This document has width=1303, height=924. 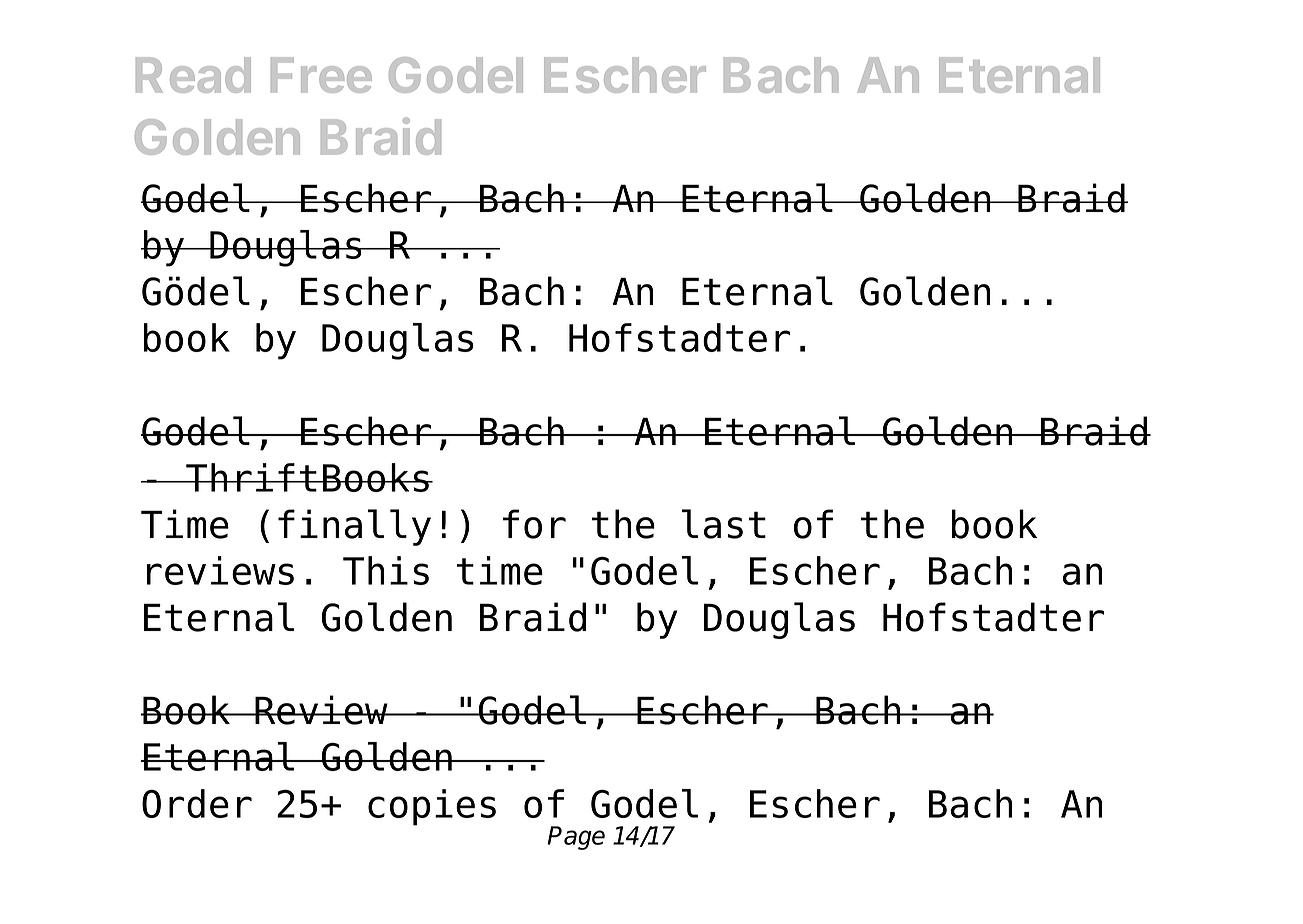 I want to click on for, so click(x=534, y=524).
